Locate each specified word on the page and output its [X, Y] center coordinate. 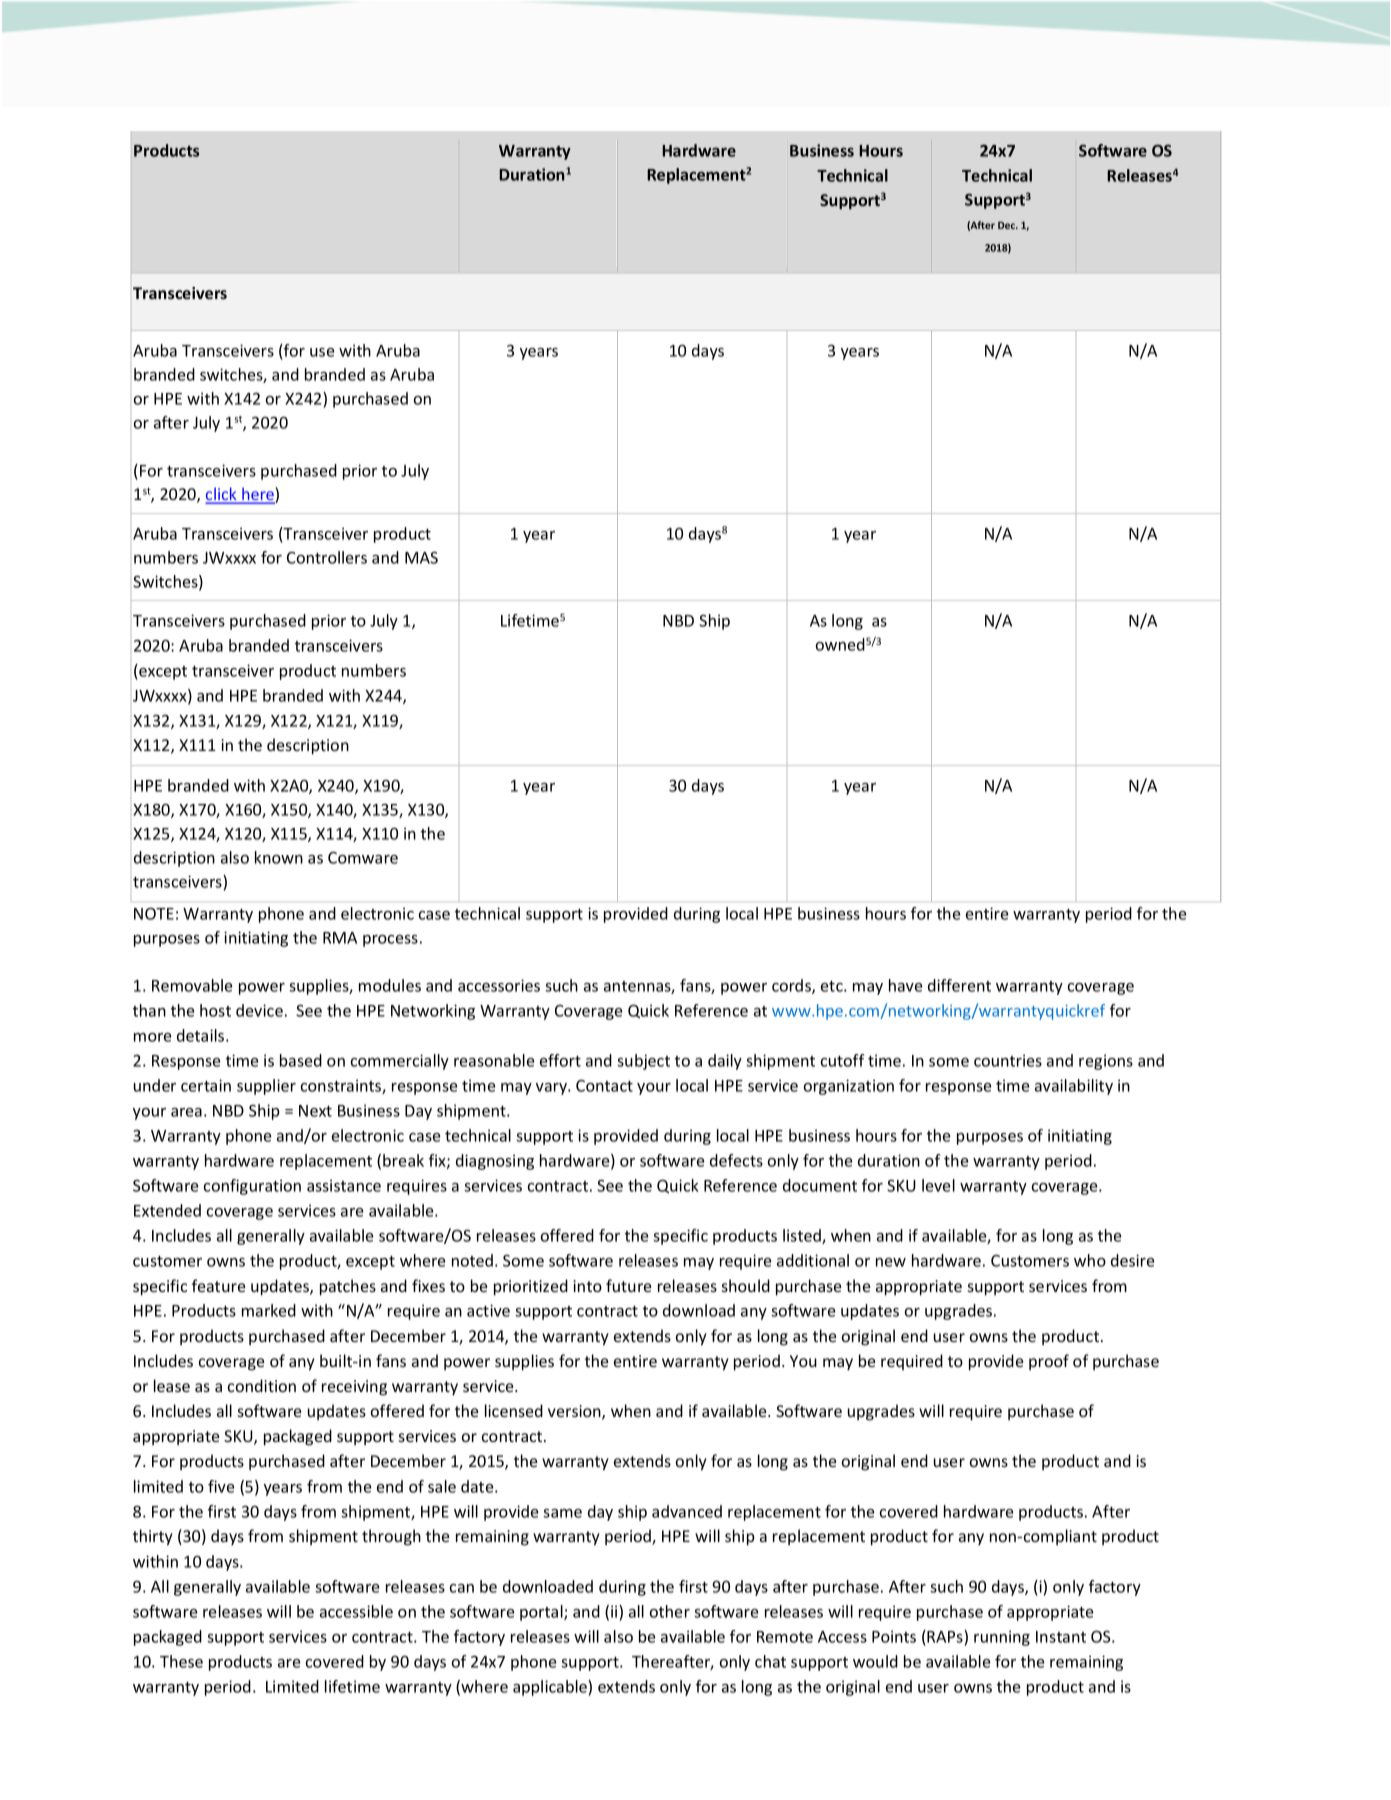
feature [218, 1285]
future [628, 1285]
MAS [421, 558]
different [959, 985]
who [1090, 1260]
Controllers [327, 557]
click [222, 495]
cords [792, 986]
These [181, 1661]
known [279, 857]
